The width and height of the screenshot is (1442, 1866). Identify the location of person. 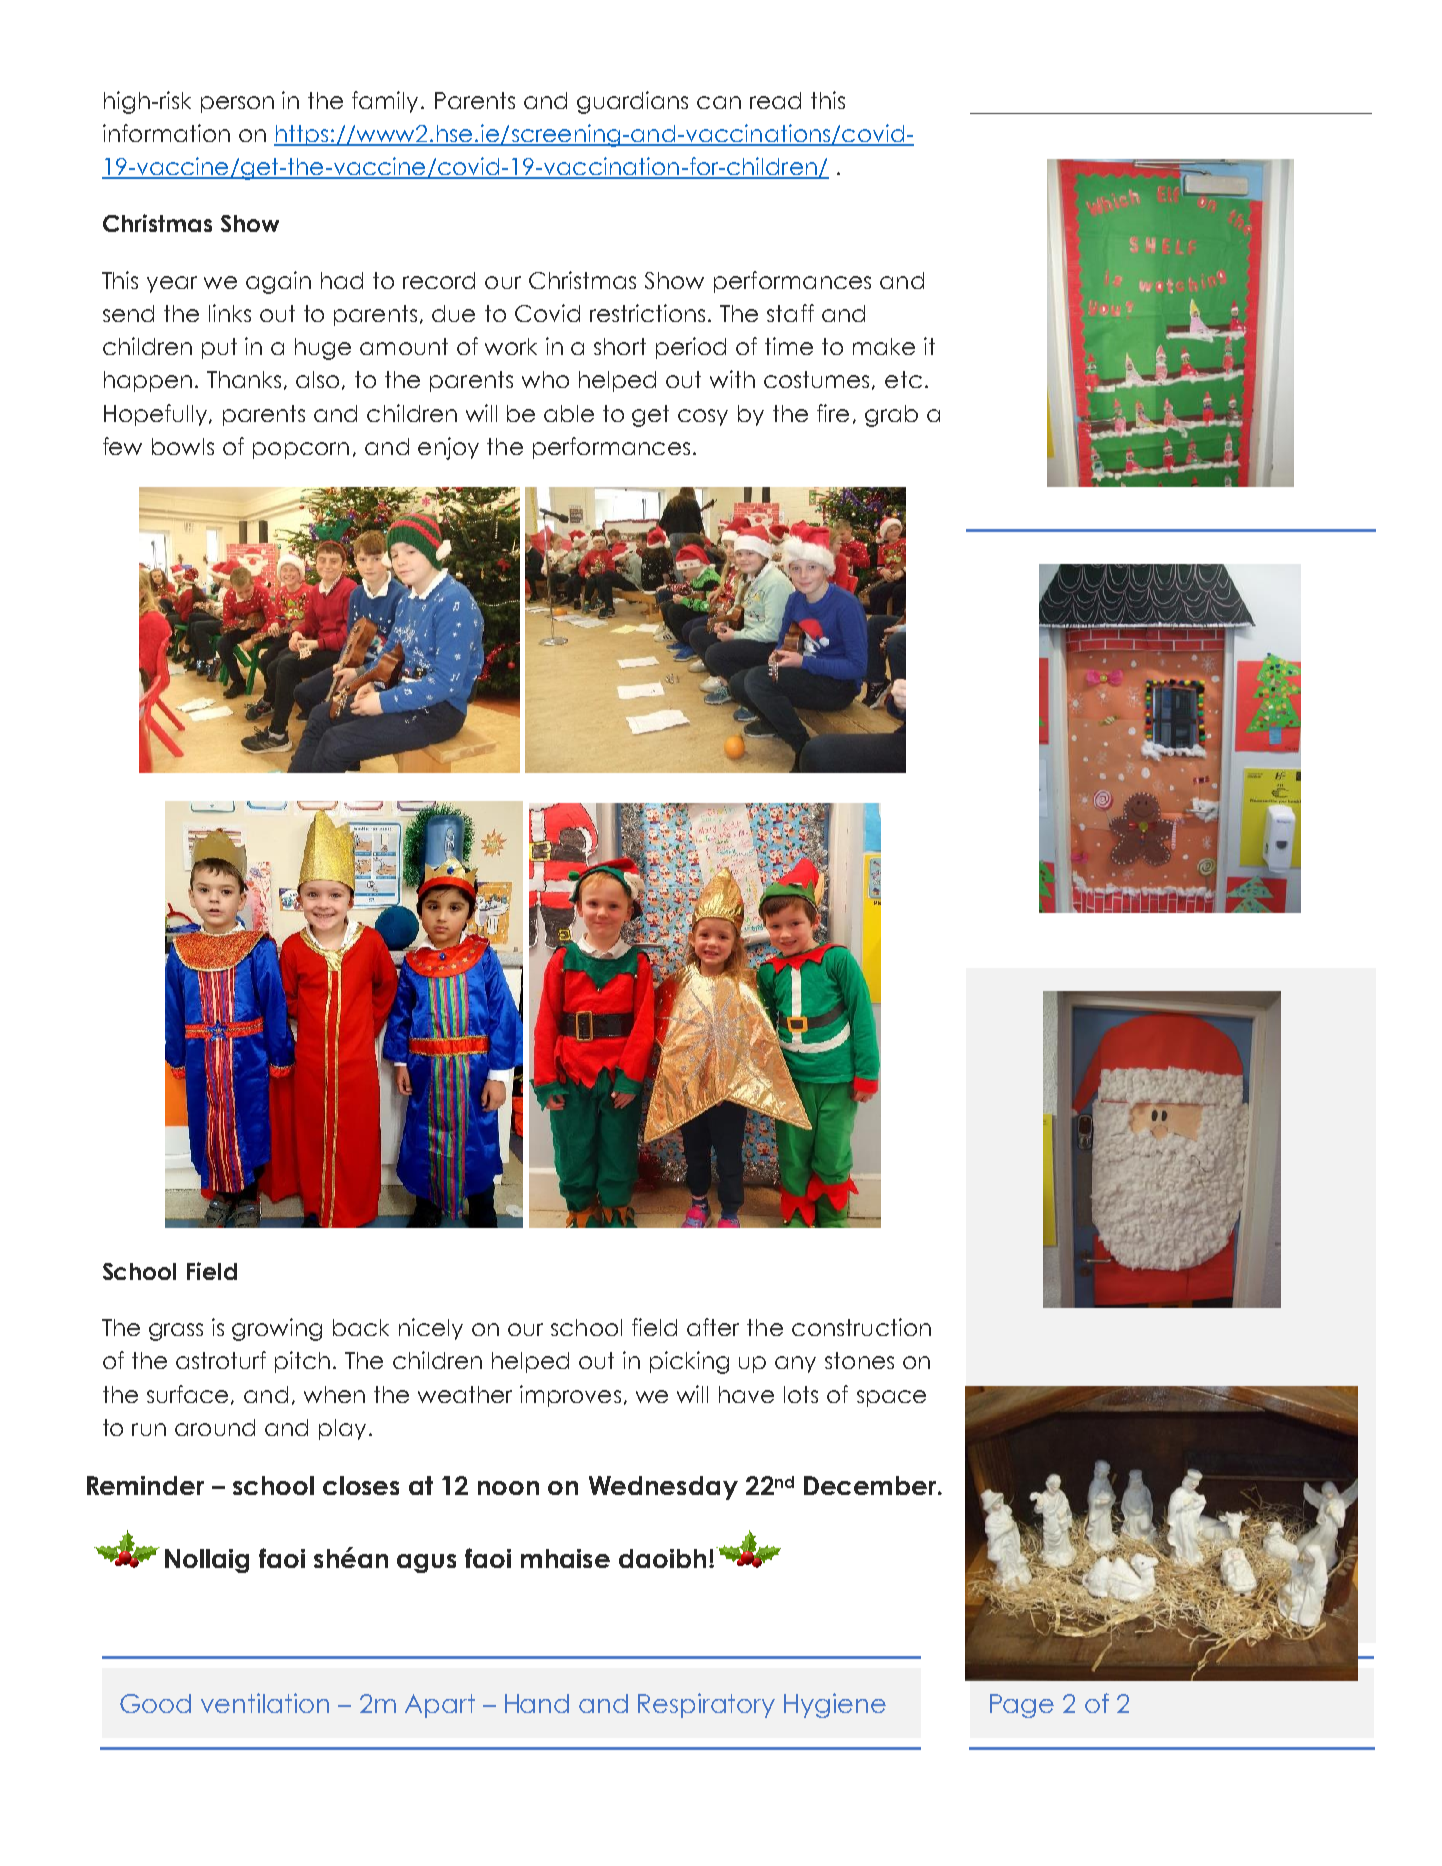
(237, 104).
